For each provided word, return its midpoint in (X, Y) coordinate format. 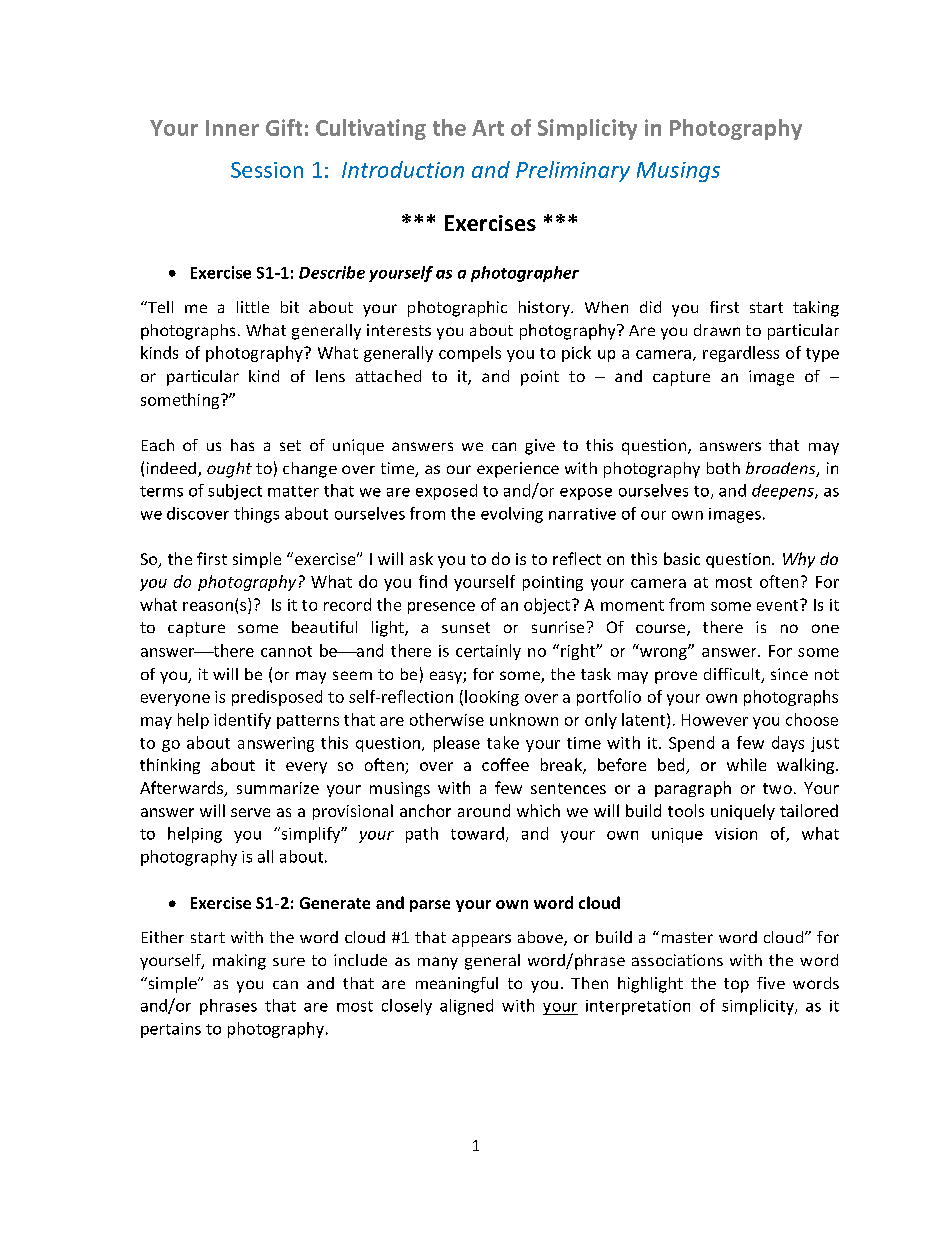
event (779, 605)
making (239, 962)
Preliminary (573, 171)
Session (267, 170)
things (256, 515)
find (433, 581)
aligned (466, 1007)
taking (816, 309)
